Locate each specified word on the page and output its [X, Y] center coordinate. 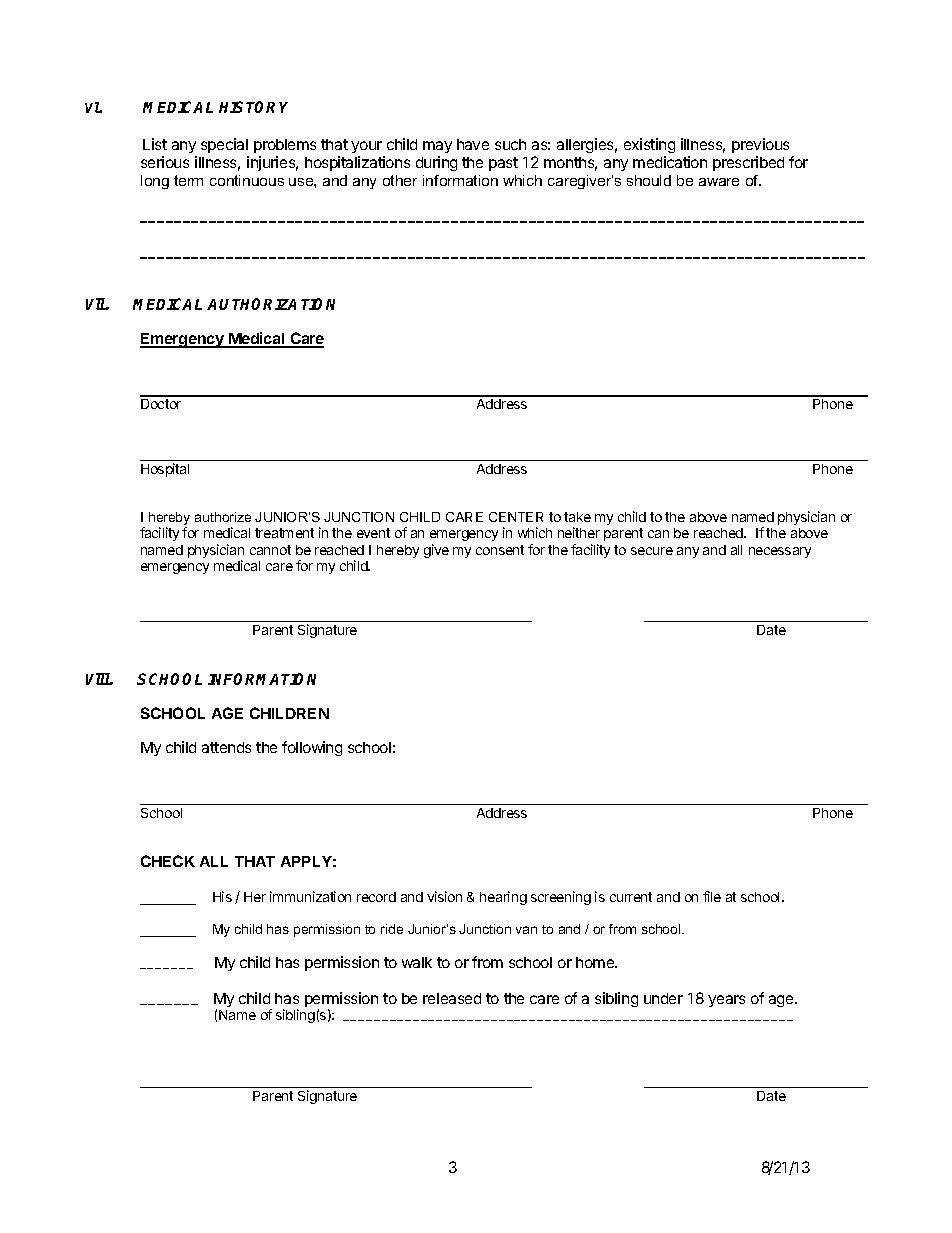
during [436, 163]
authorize [223, 517]
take [577, 517]
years [726, 1001]
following [312, 748]
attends [226, 747]
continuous [247, 180]
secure [652, 551]
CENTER [516, 517]
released [452, 998]
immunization [310, 896]
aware [719, 182]
